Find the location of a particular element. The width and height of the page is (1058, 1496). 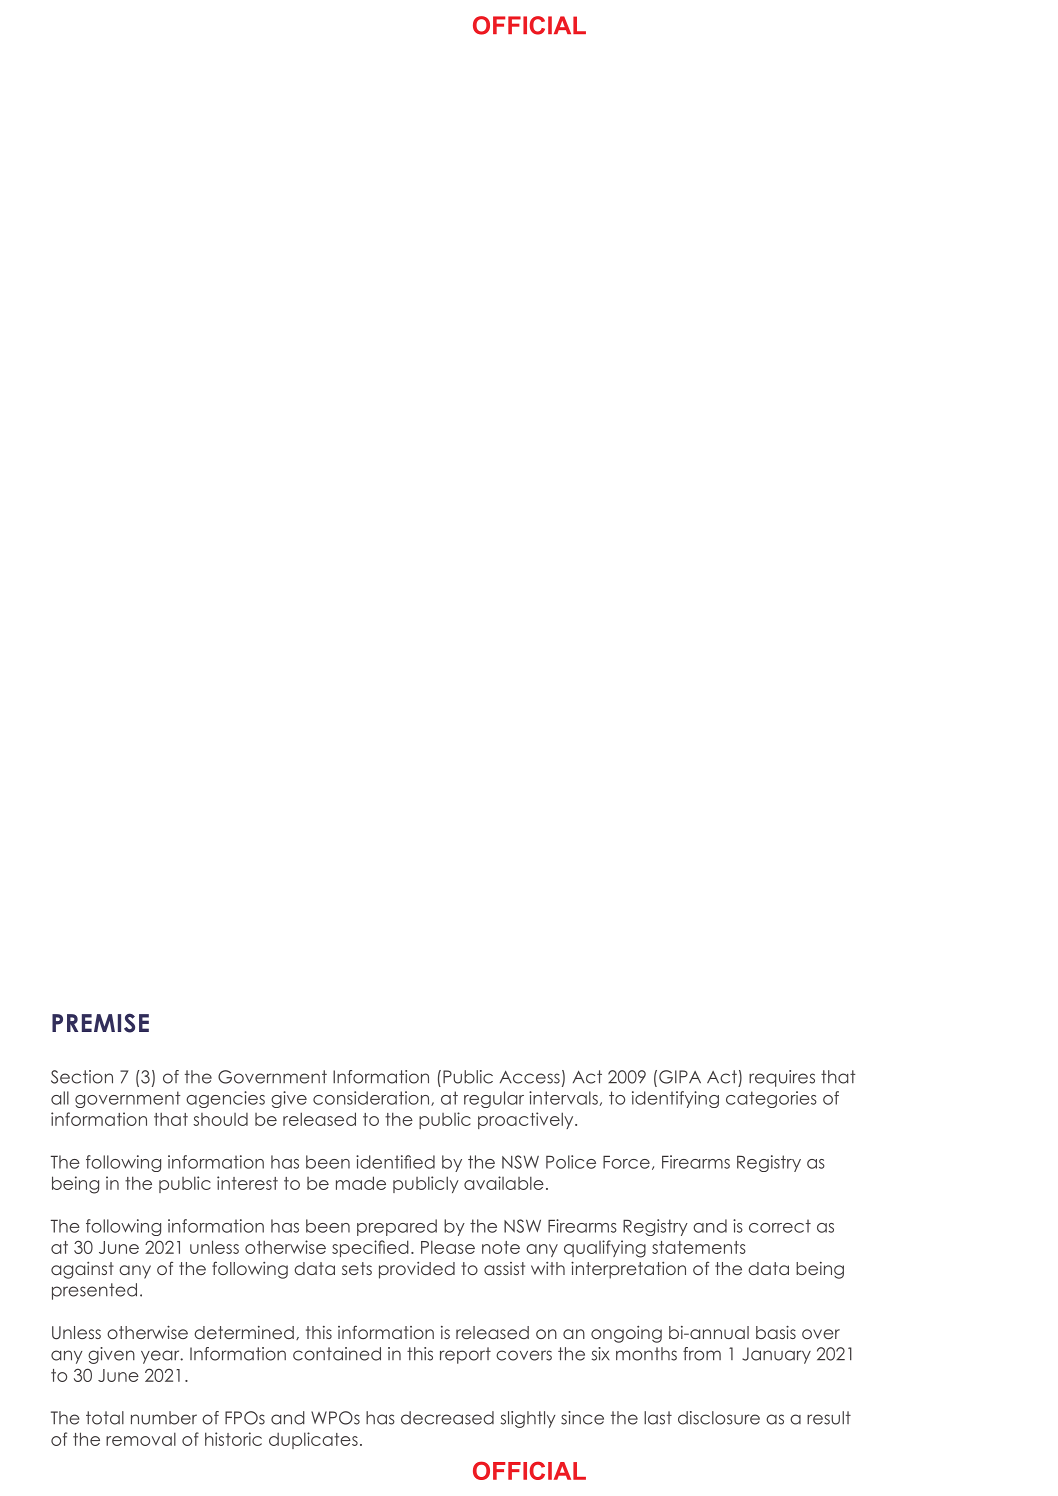

against is located at coordinates (82, 1270).
